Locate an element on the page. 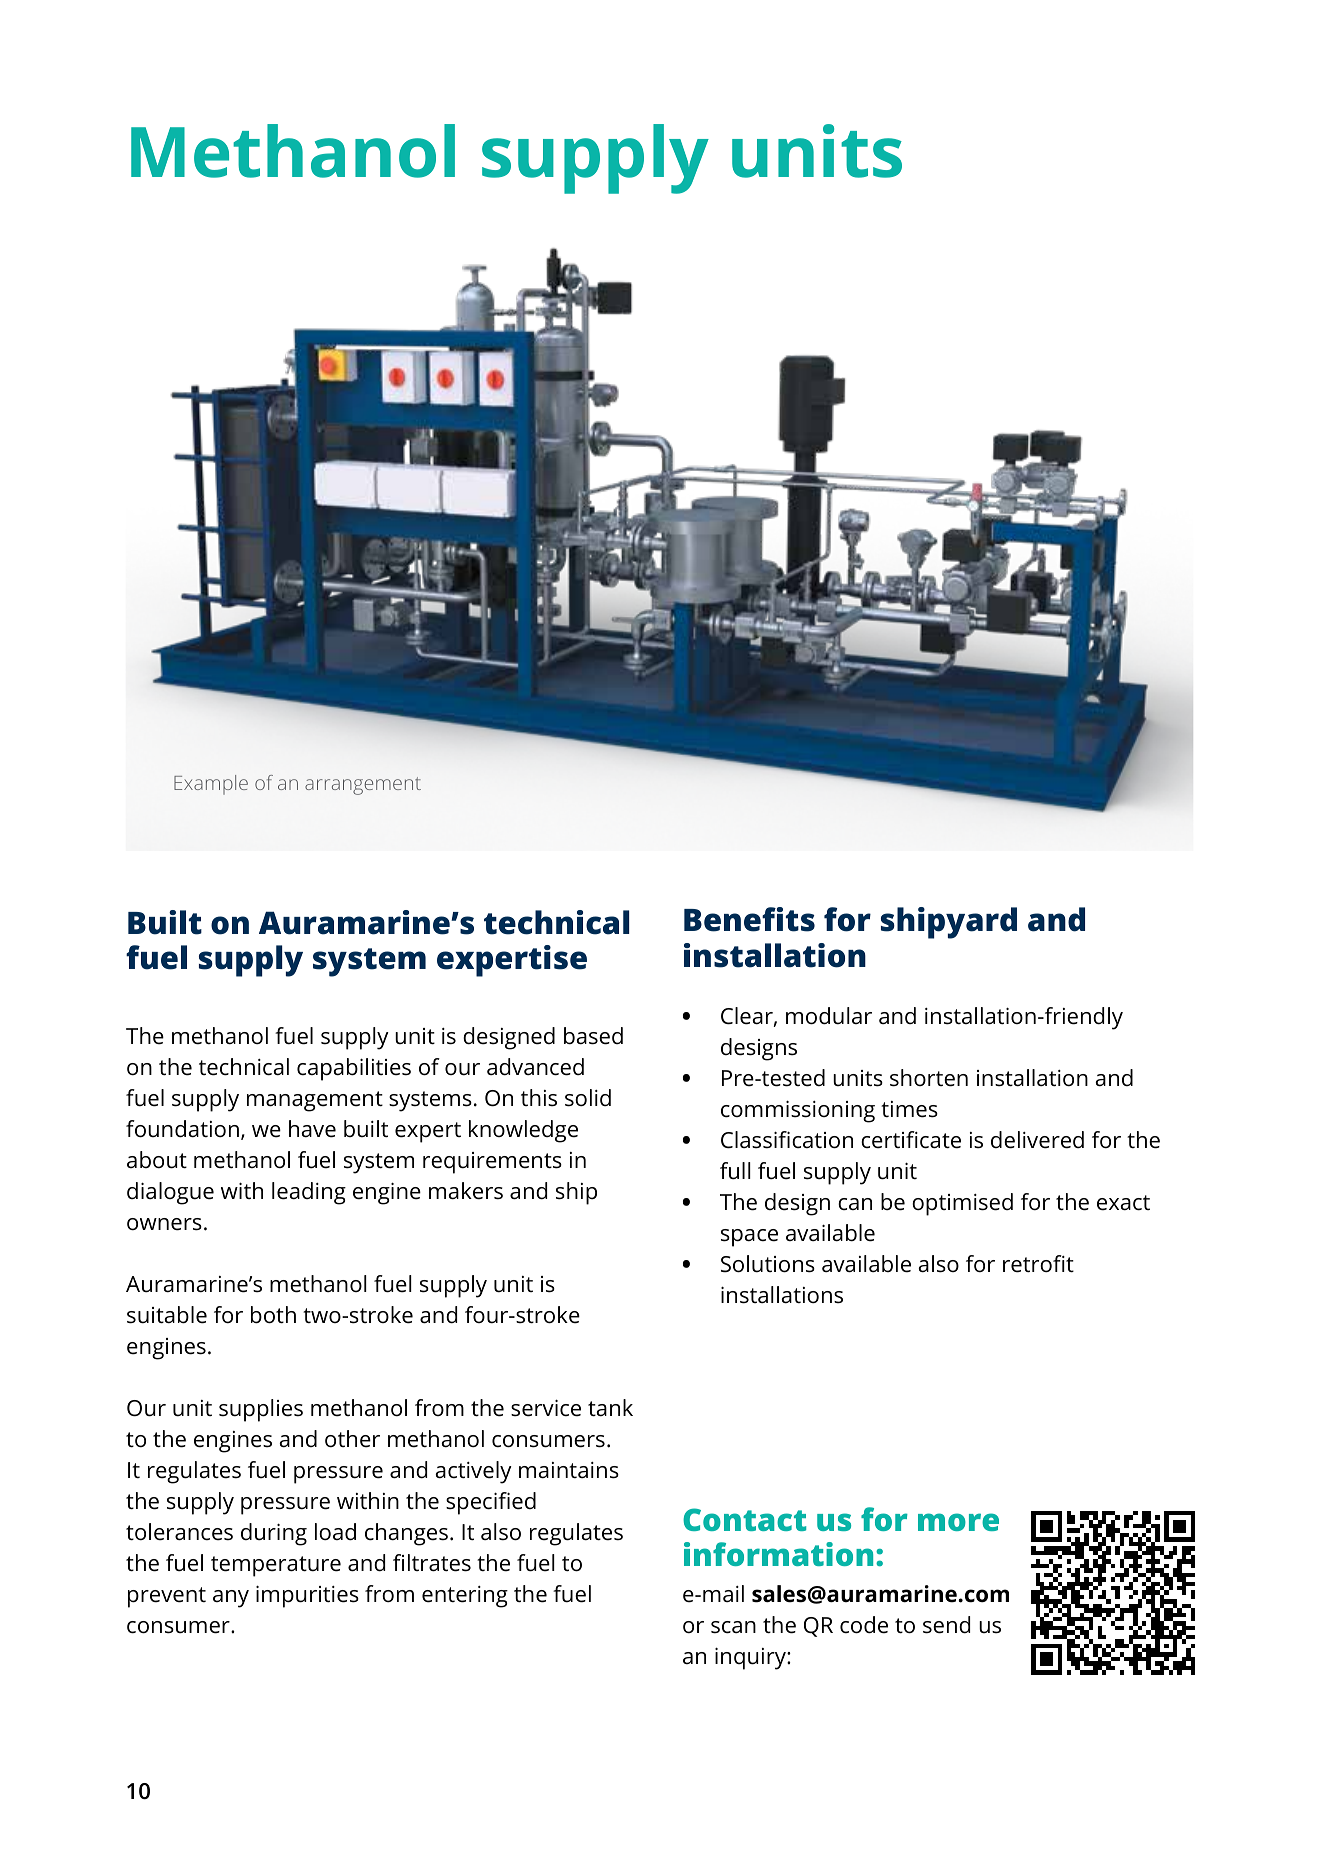  shorten is located at coordinates (929, 1078).
